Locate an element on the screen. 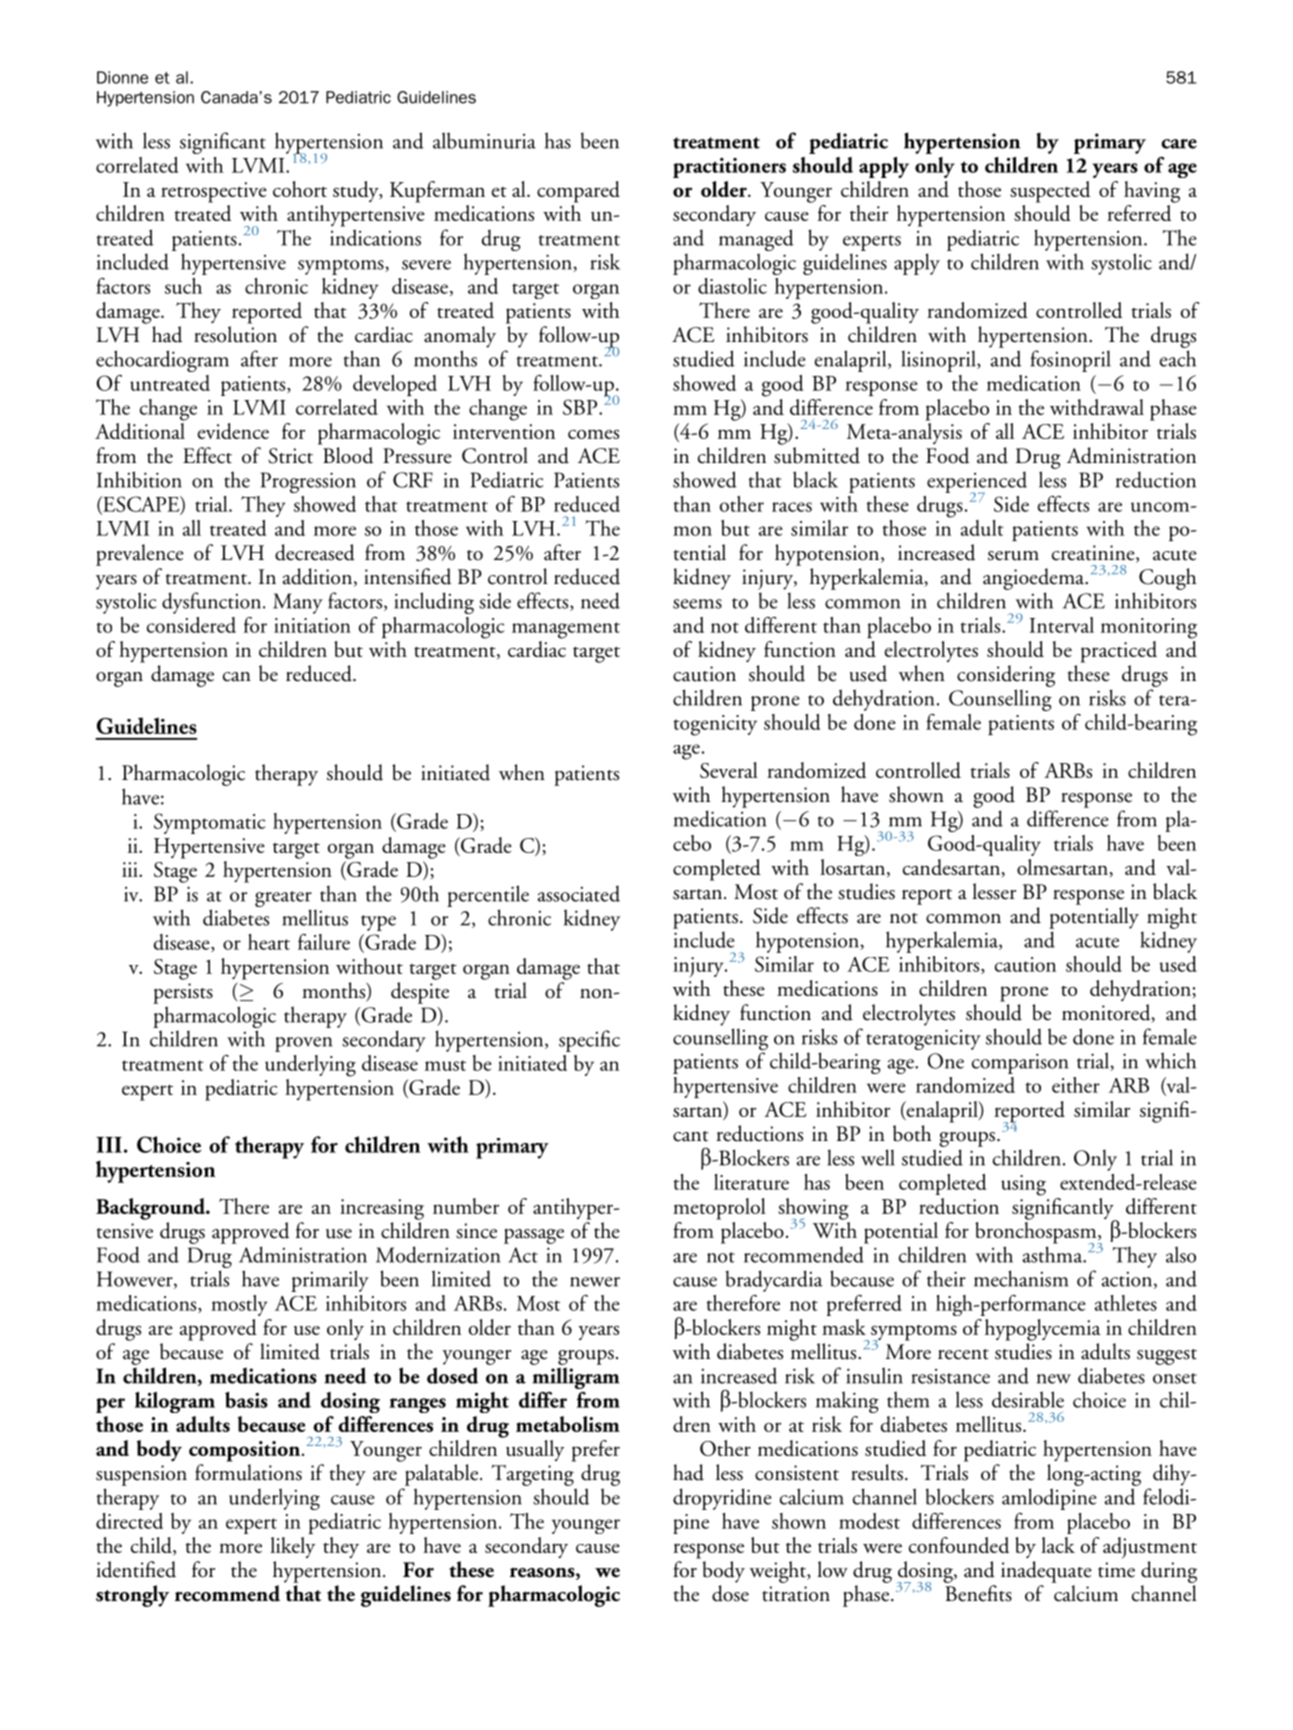 This screenshot has height=1730, width=1293. retrospective is located at coordinates (214, 192).
